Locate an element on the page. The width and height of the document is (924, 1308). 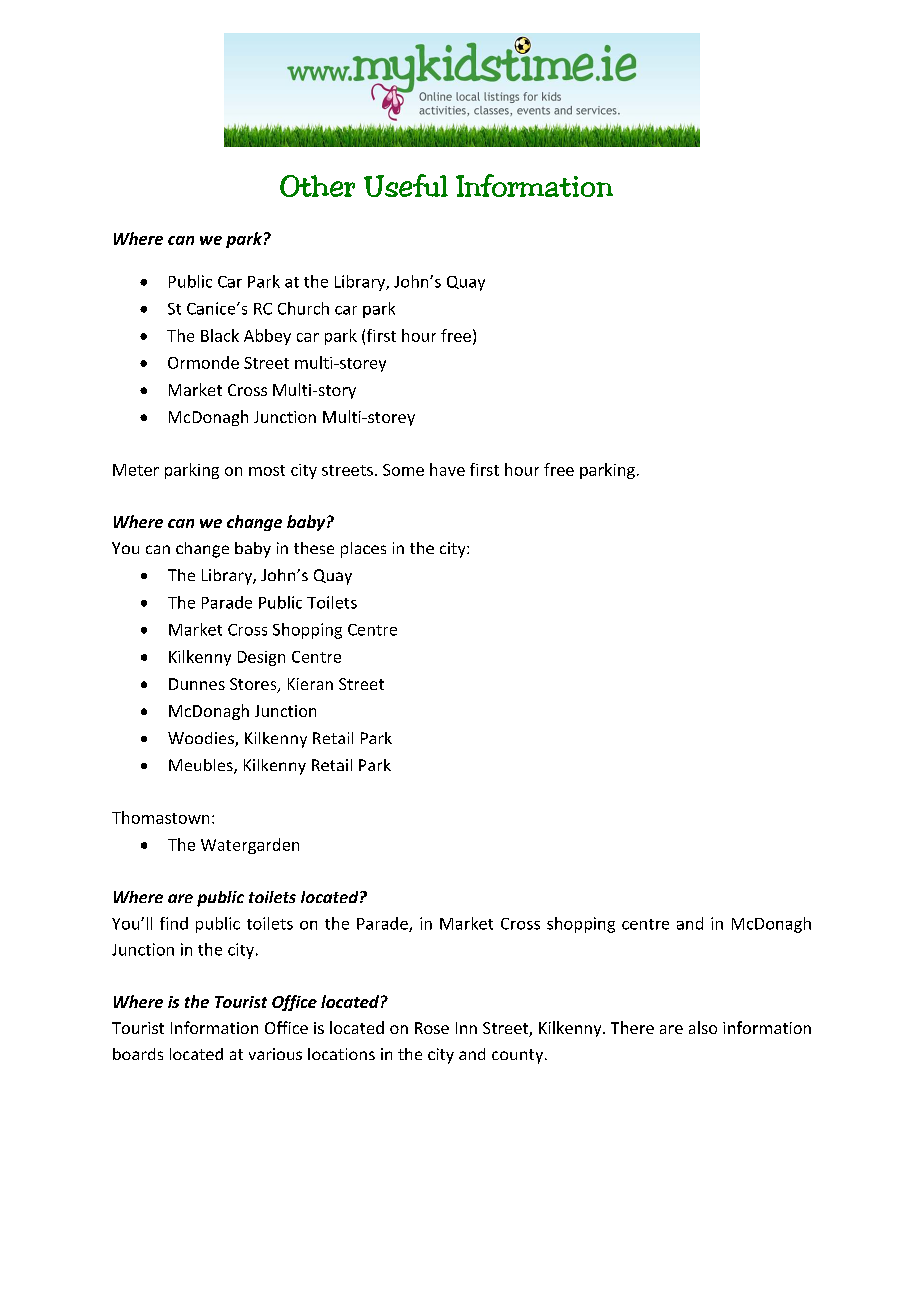
Design is located at coordinates (261, 658).
